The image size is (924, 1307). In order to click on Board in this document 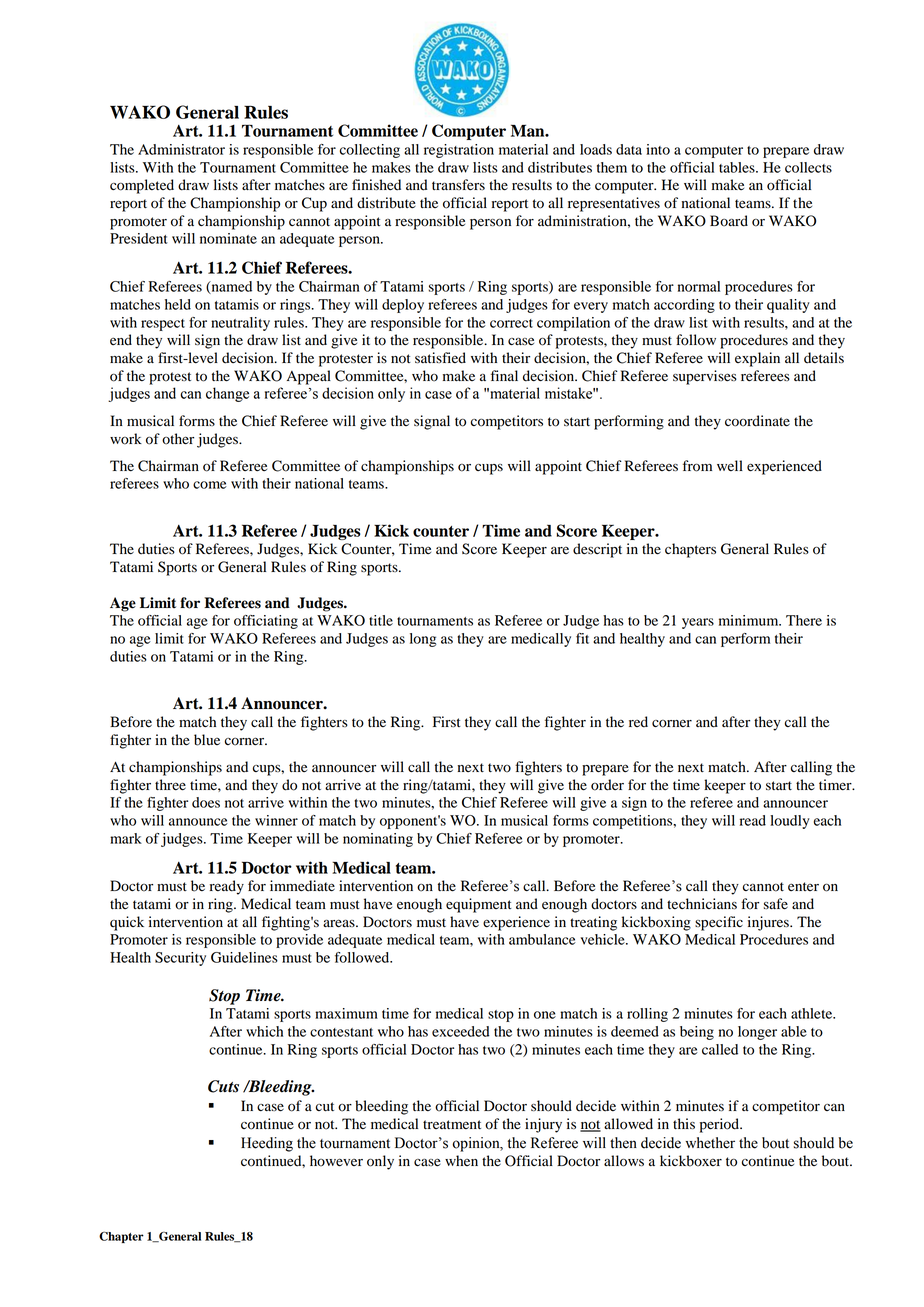, I will do `click(729, 221)`.
